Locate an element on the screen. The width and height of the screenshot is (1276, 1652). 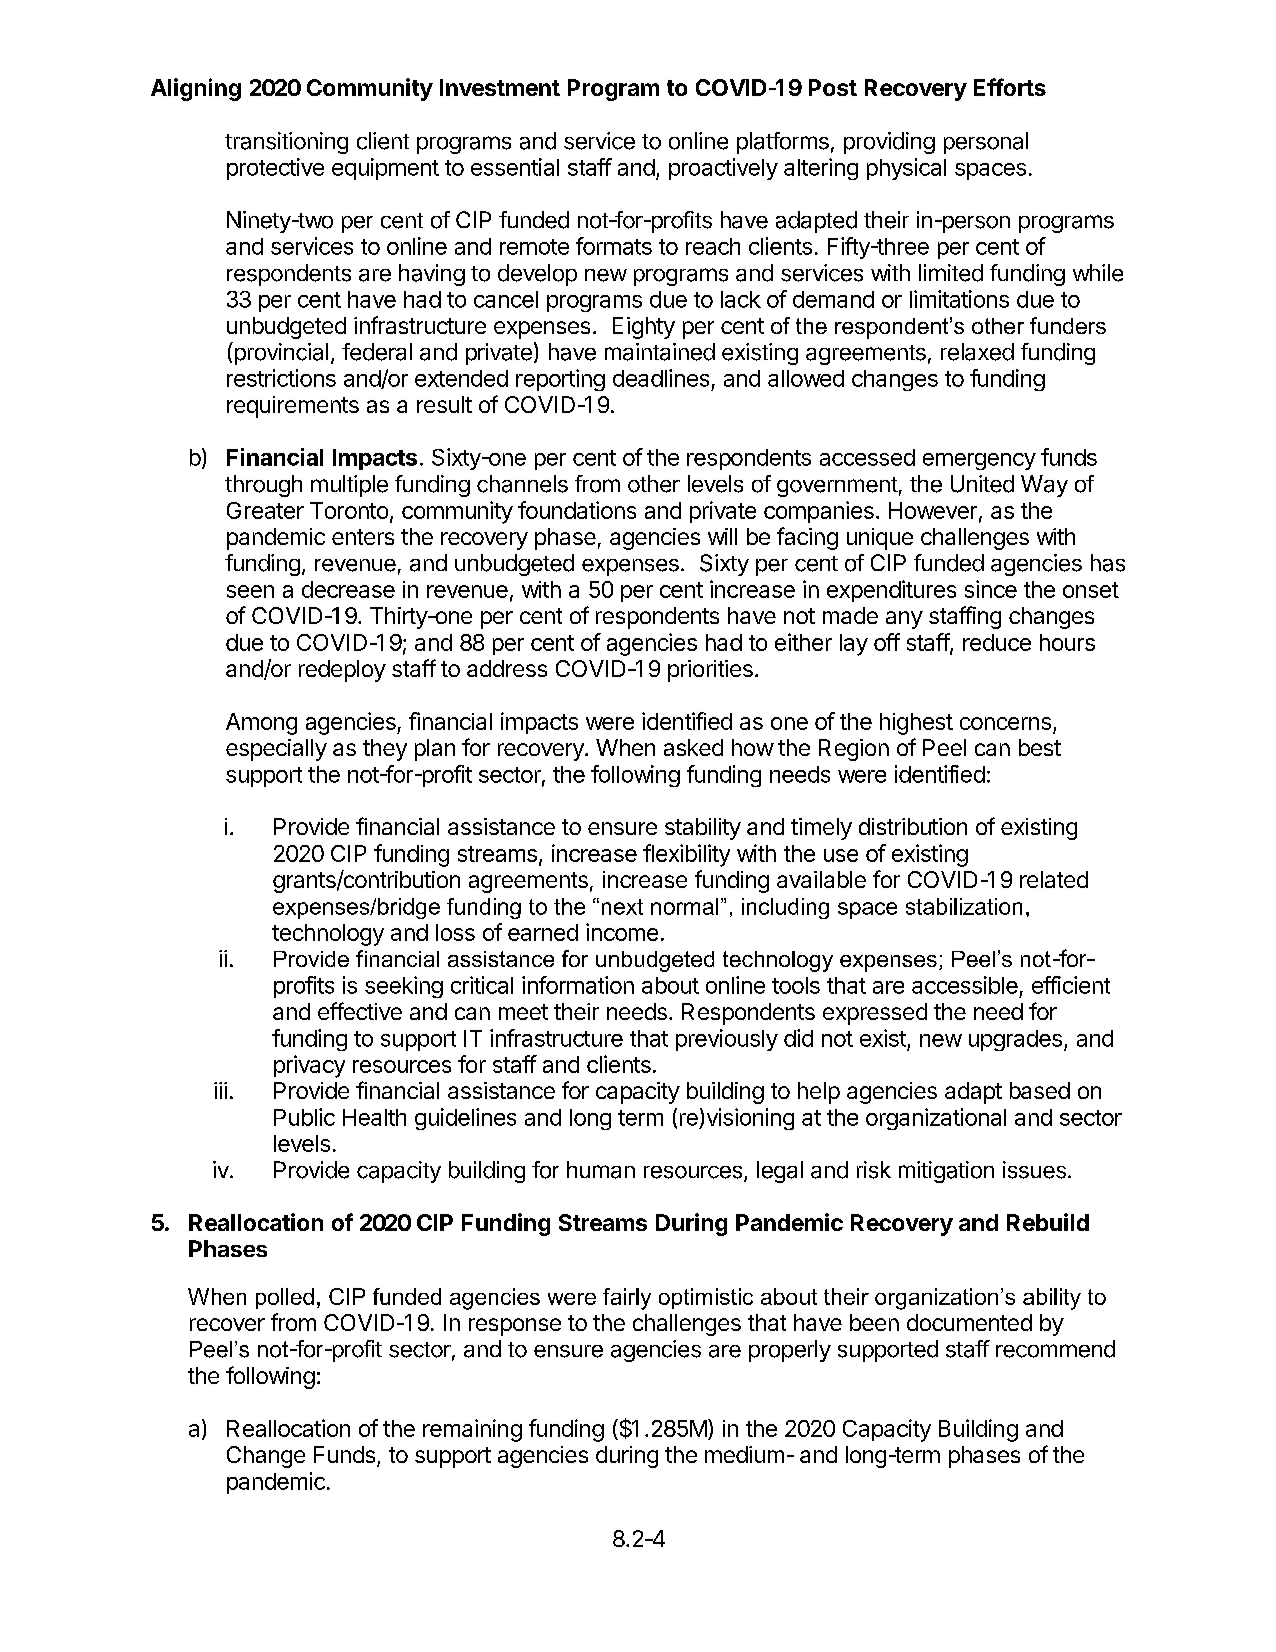
will is located at coordinates (722, 536).
